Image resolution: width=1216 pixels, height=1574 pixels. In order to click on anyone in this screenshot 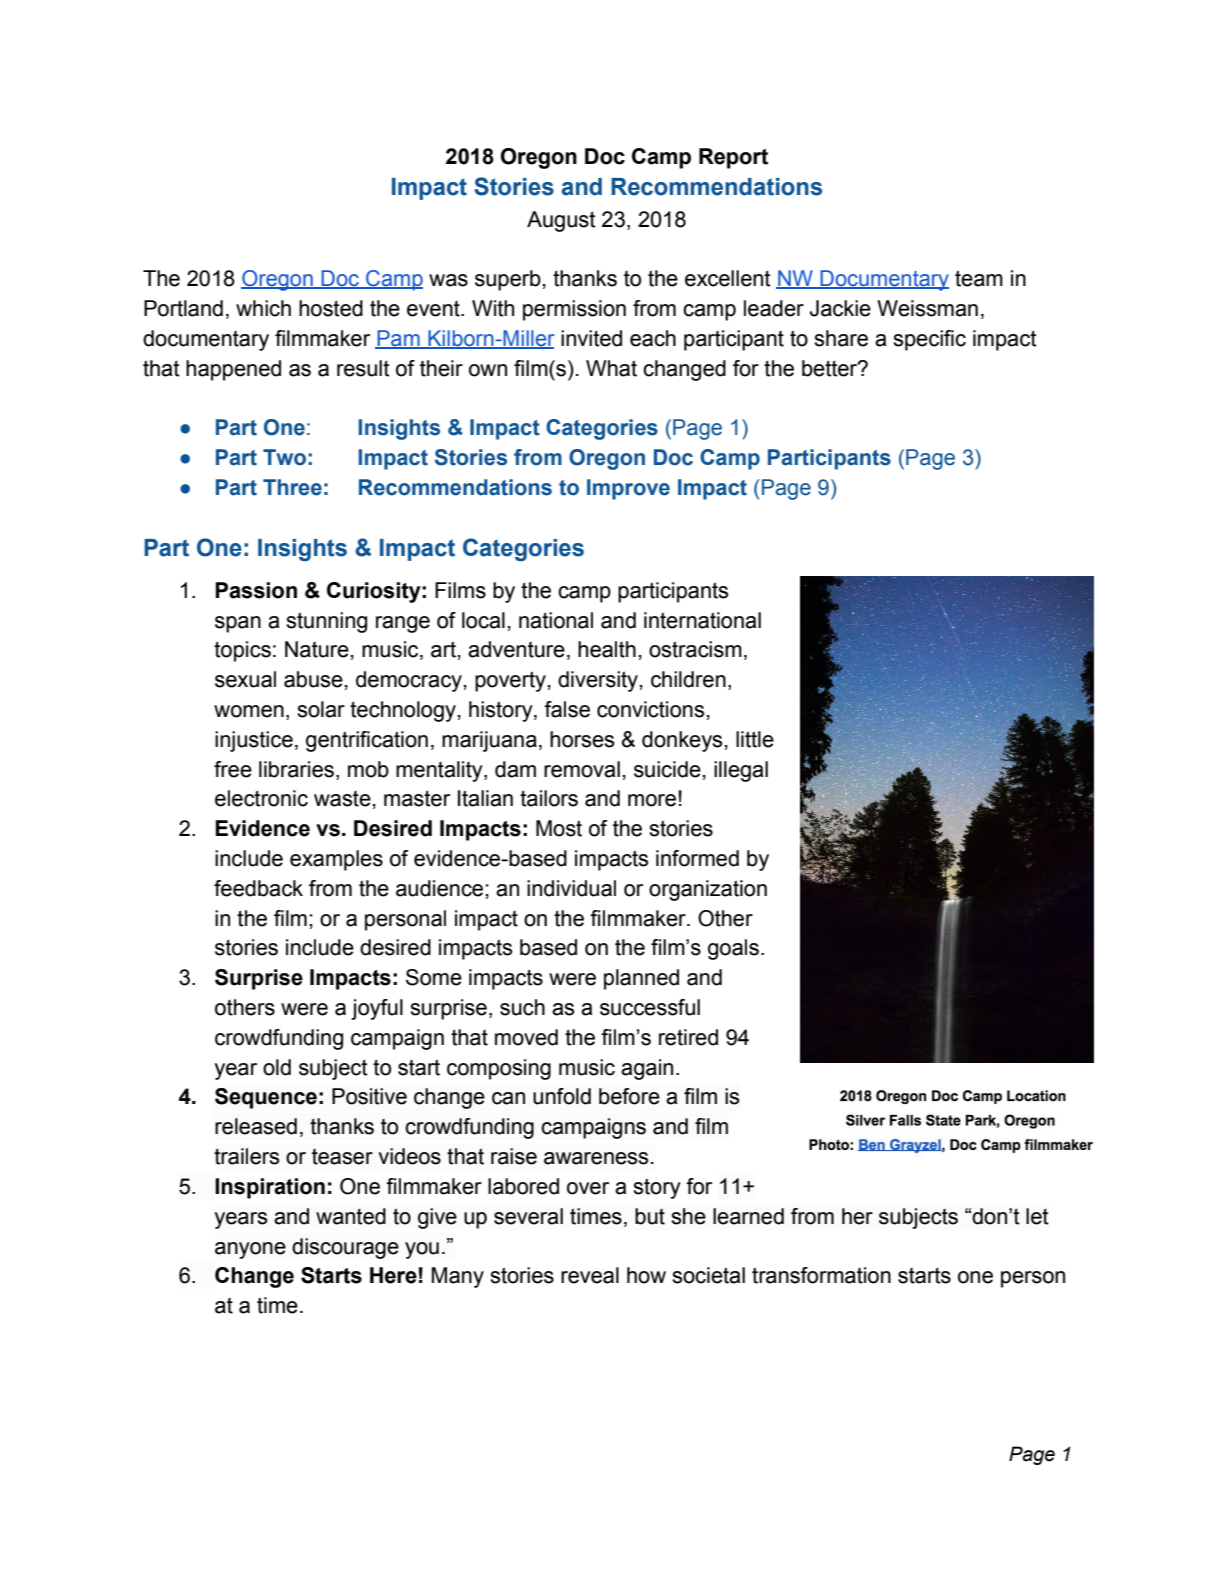, I will do `click(250, 1250)`.
